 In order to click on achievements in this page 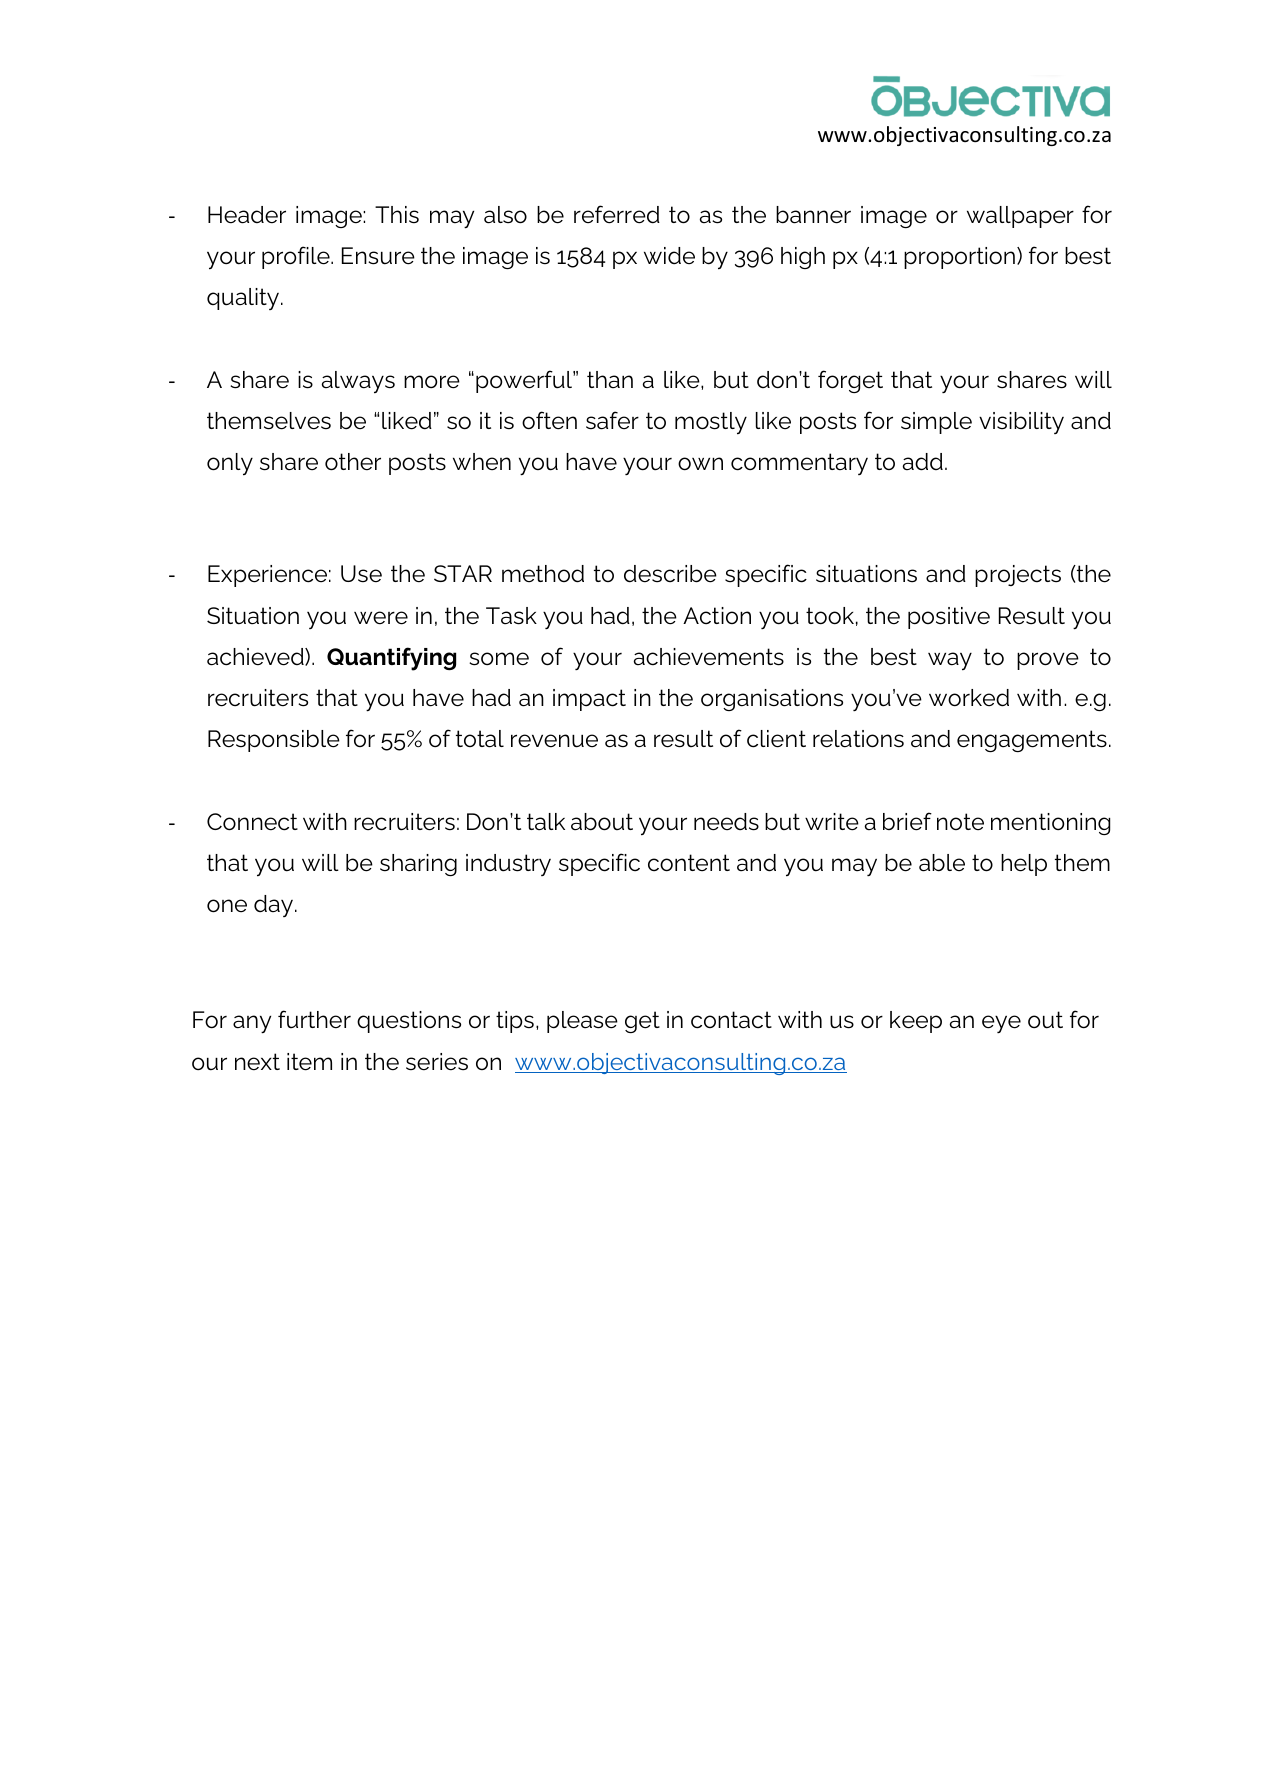, I will do `click(709, 657)`.
